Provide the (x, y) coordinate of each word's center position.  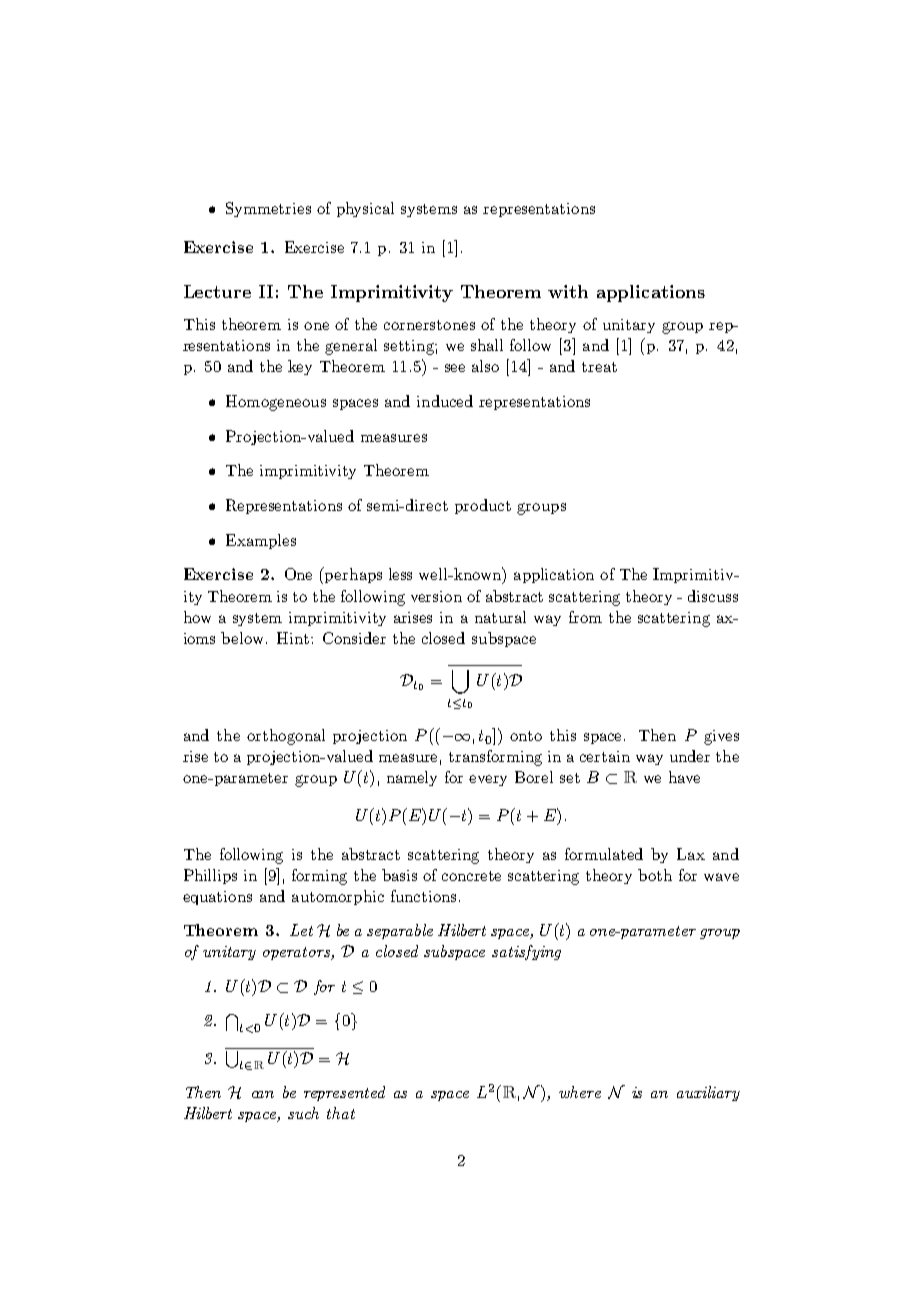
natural (500, 617)
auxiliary (708, 1093)
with (568, 291)
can (263, 1094)
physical (365, 209)
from (585, 617)
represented (344, 1093)
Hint (293, 638)
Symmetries (268, 209)
